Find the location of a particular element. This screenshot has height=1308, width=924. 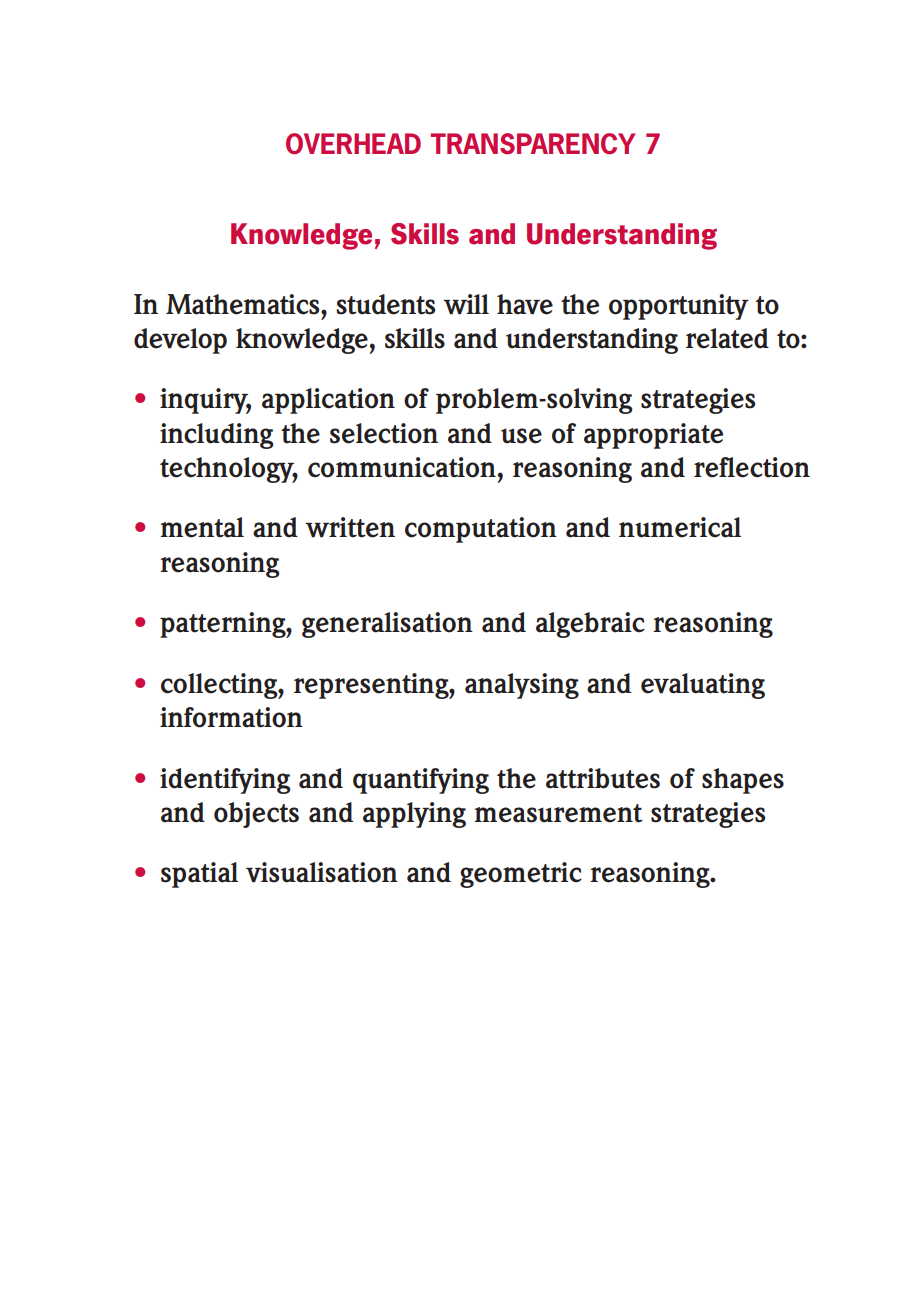

mental is located at coordinates (202, 527).
